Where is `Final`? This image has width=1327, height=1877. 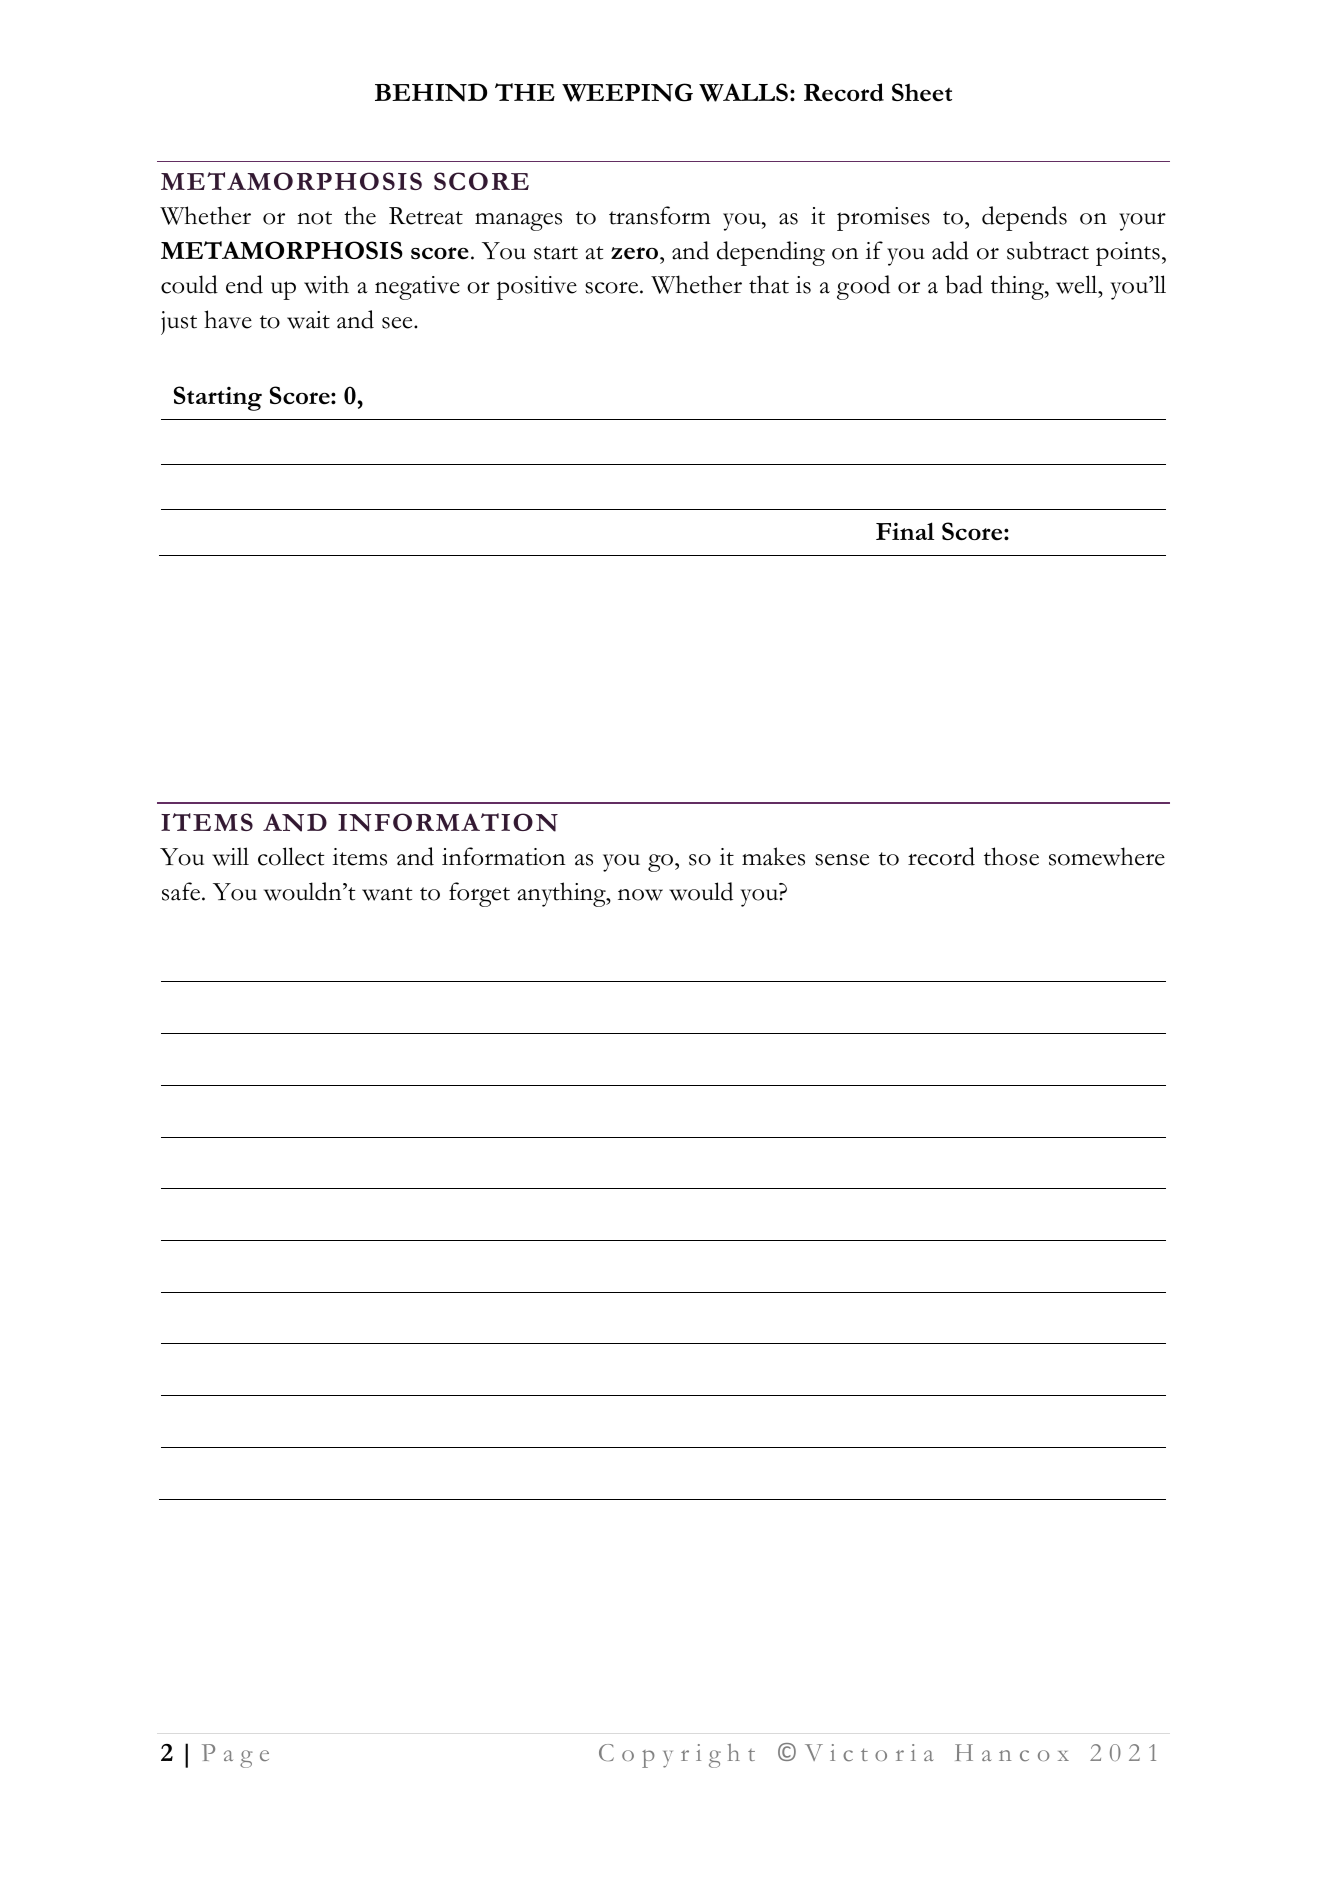 Final is located at coordinates (905, 531).
